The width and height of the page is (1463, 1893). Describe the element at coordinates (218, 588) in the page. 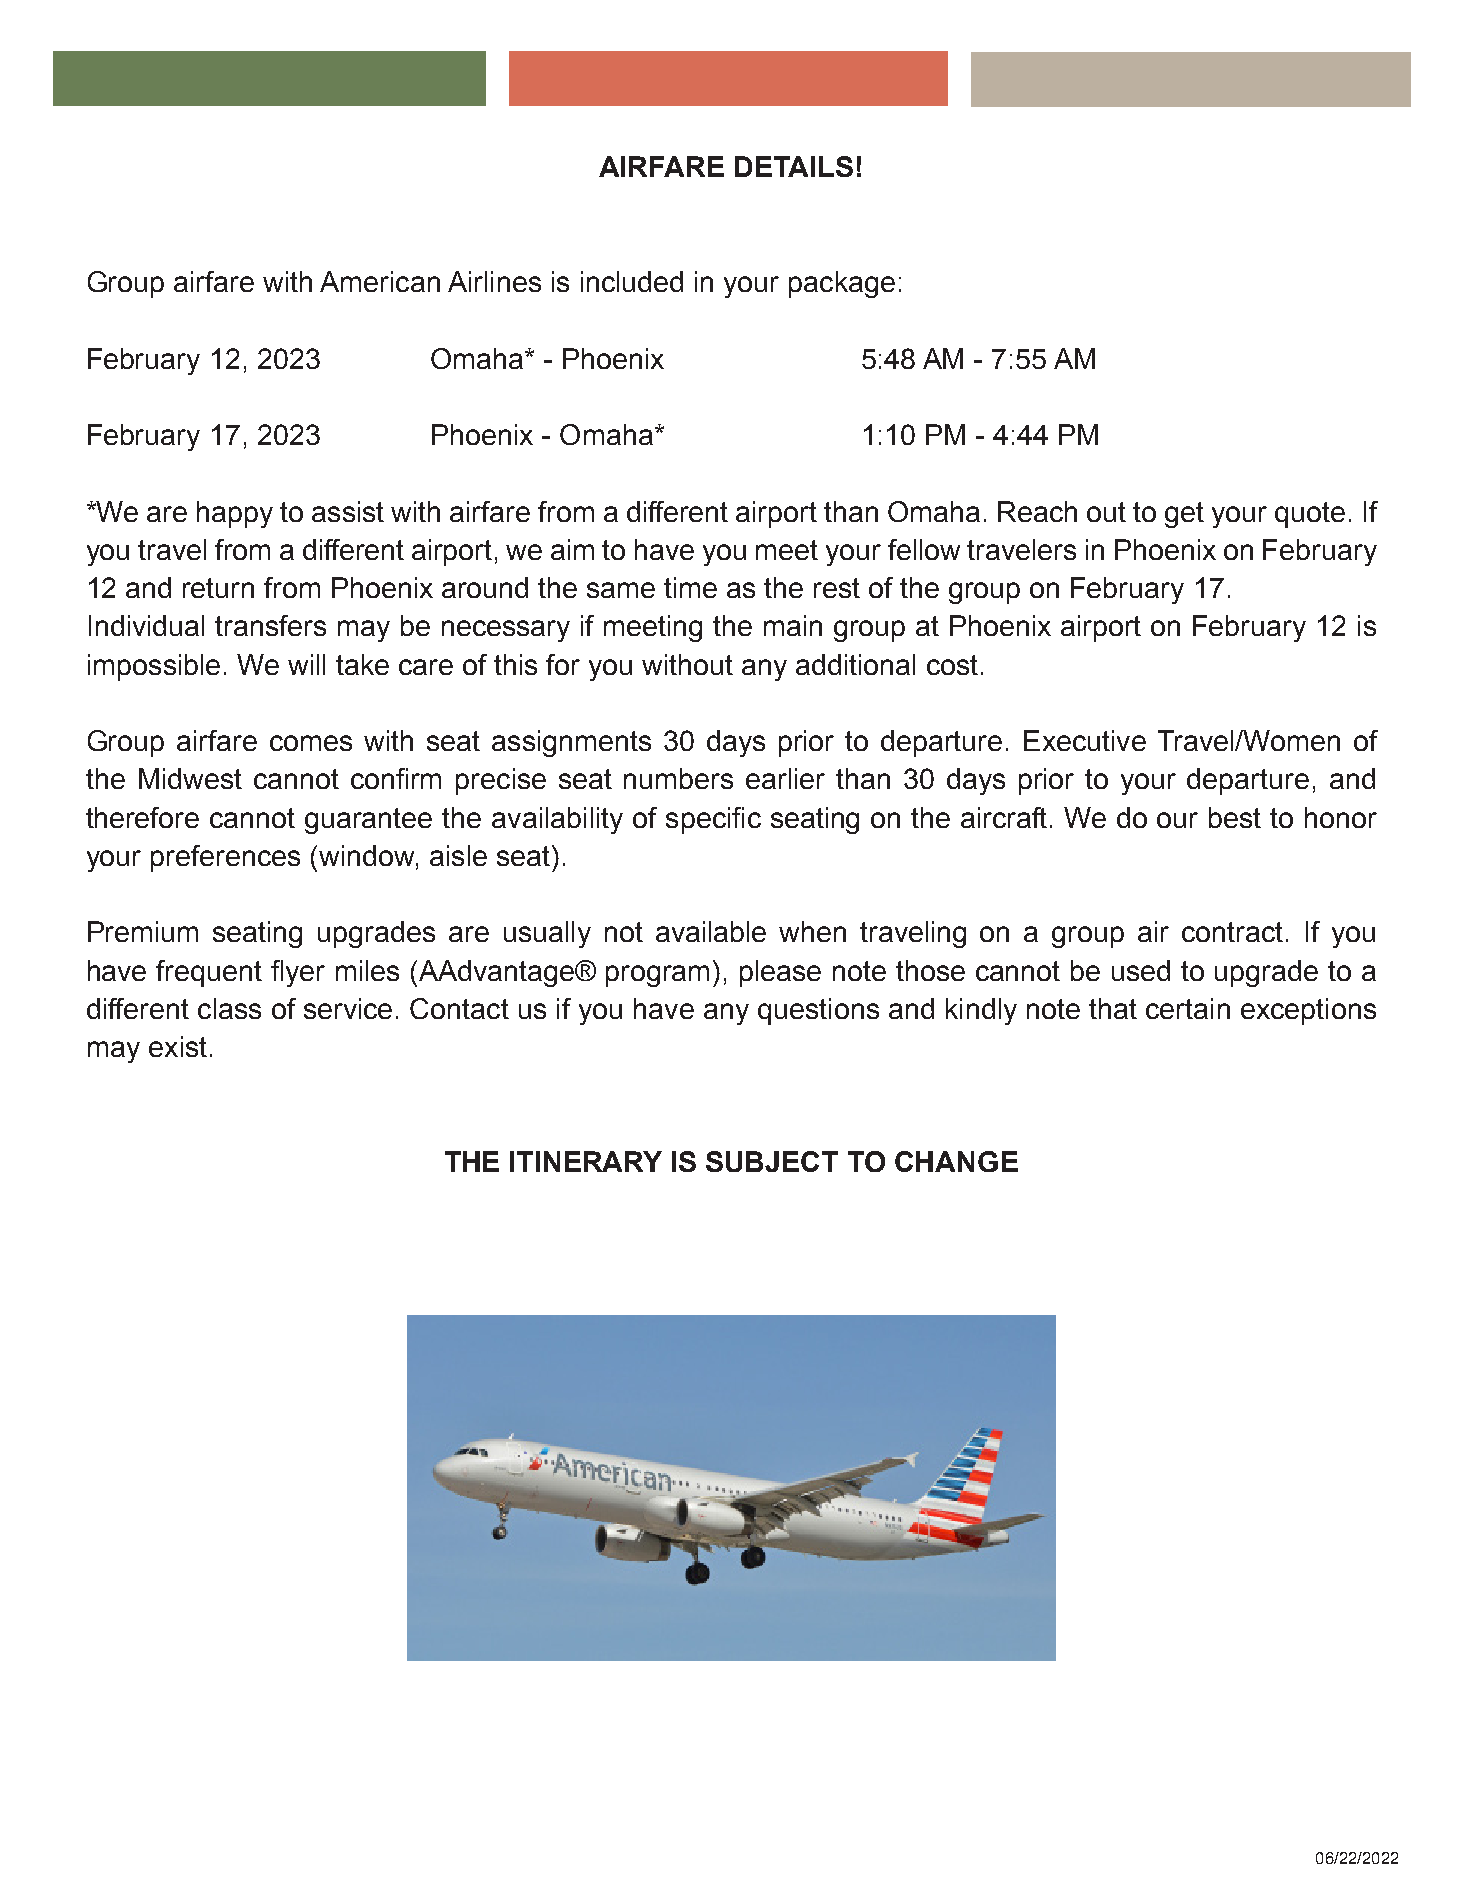

I see `return` at that location.
